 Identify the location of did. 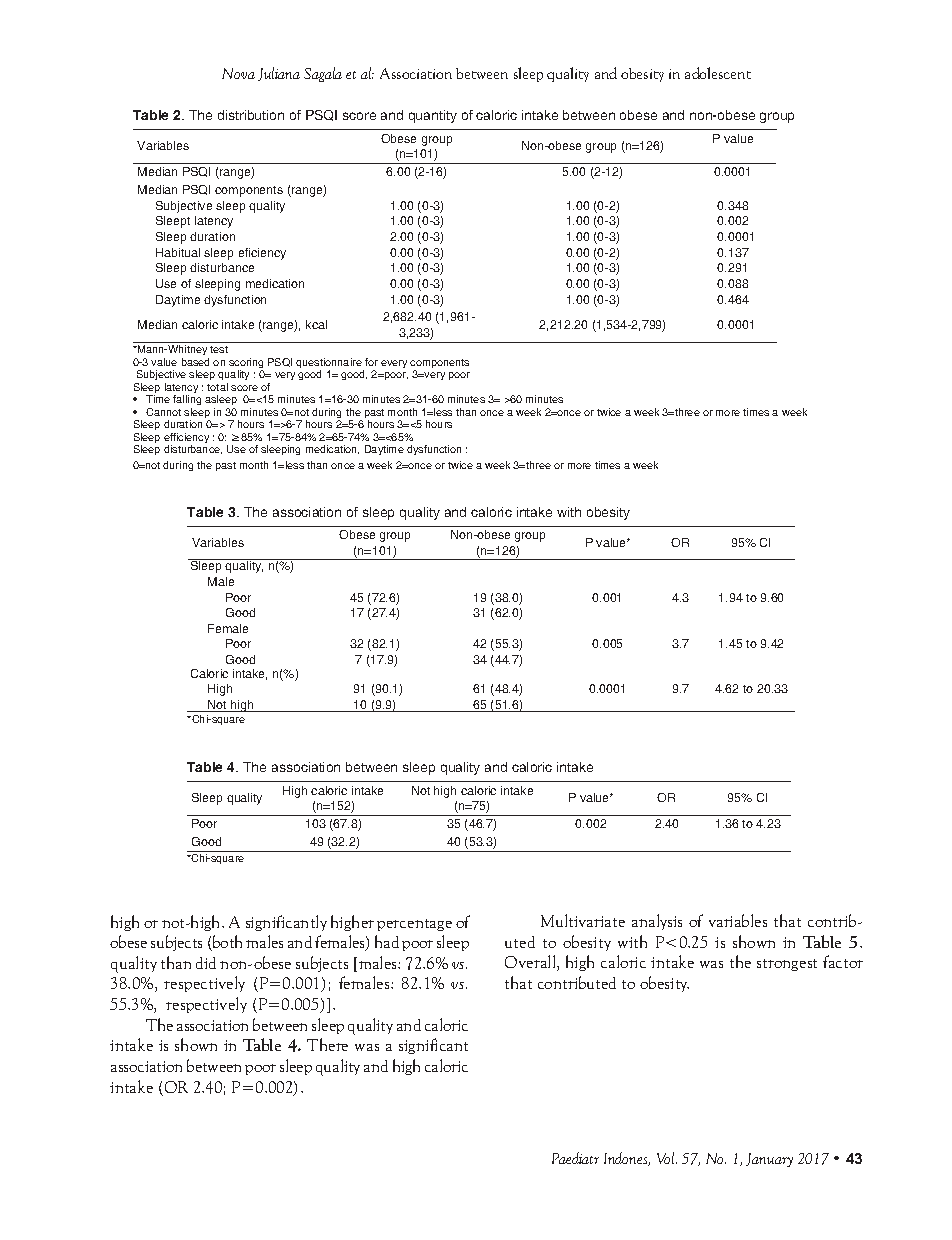
(206, 963).
